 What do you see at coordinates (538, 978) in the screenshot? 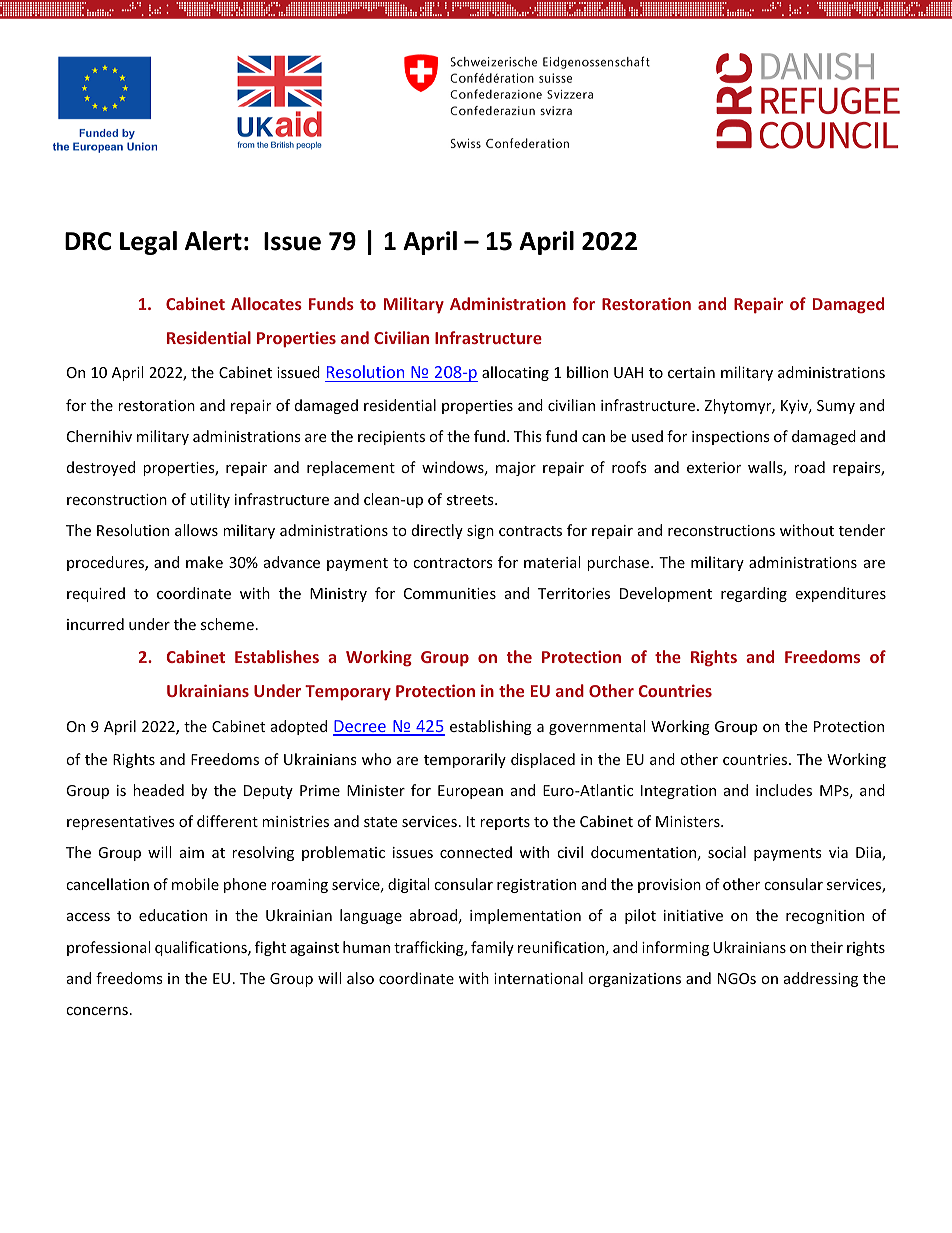
I see `international` at bounding box center [538, 978].
